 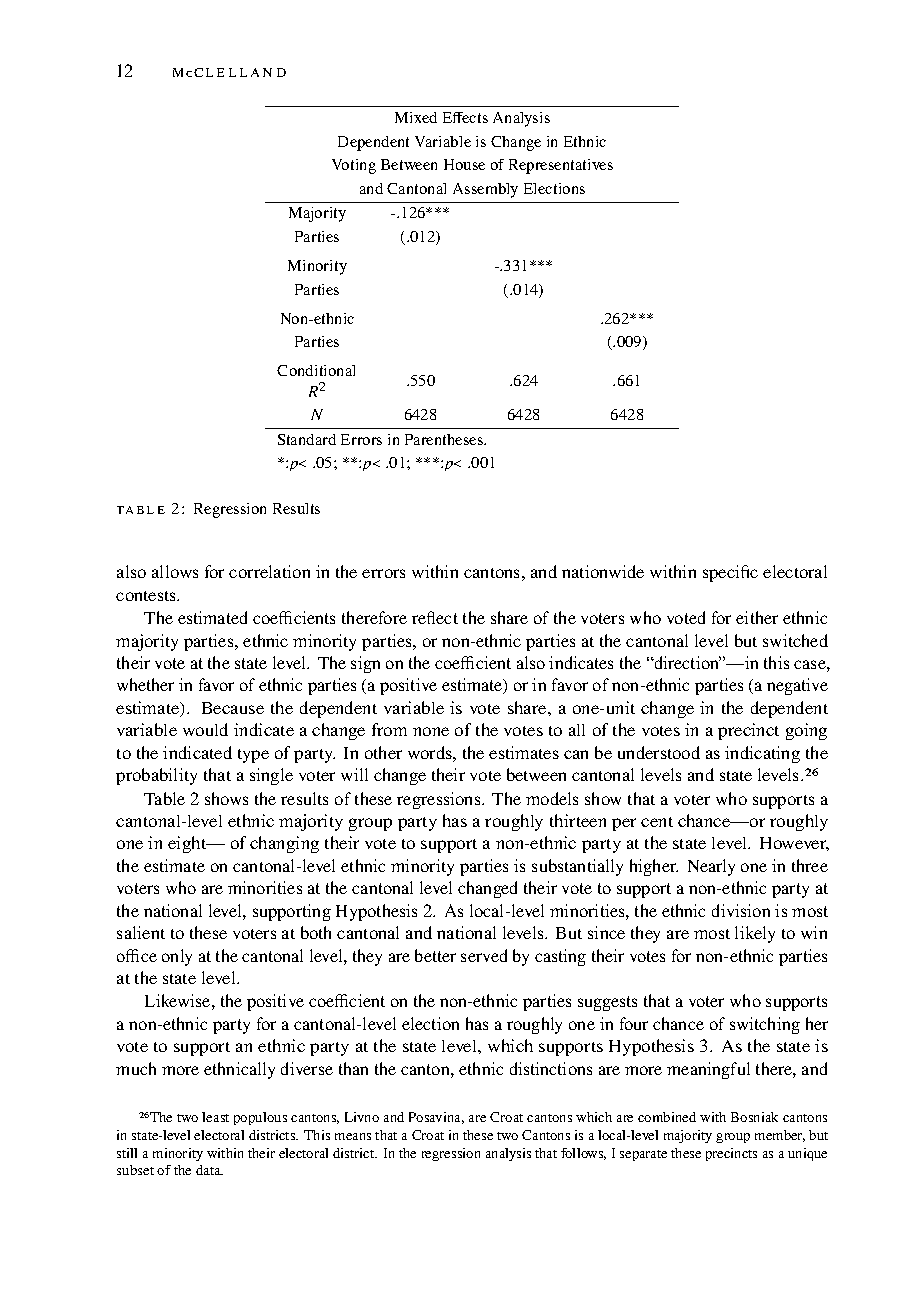 What do you see at coordinates (730, 573) in the page?
I see `specific` at bounding box center [730, 573].
